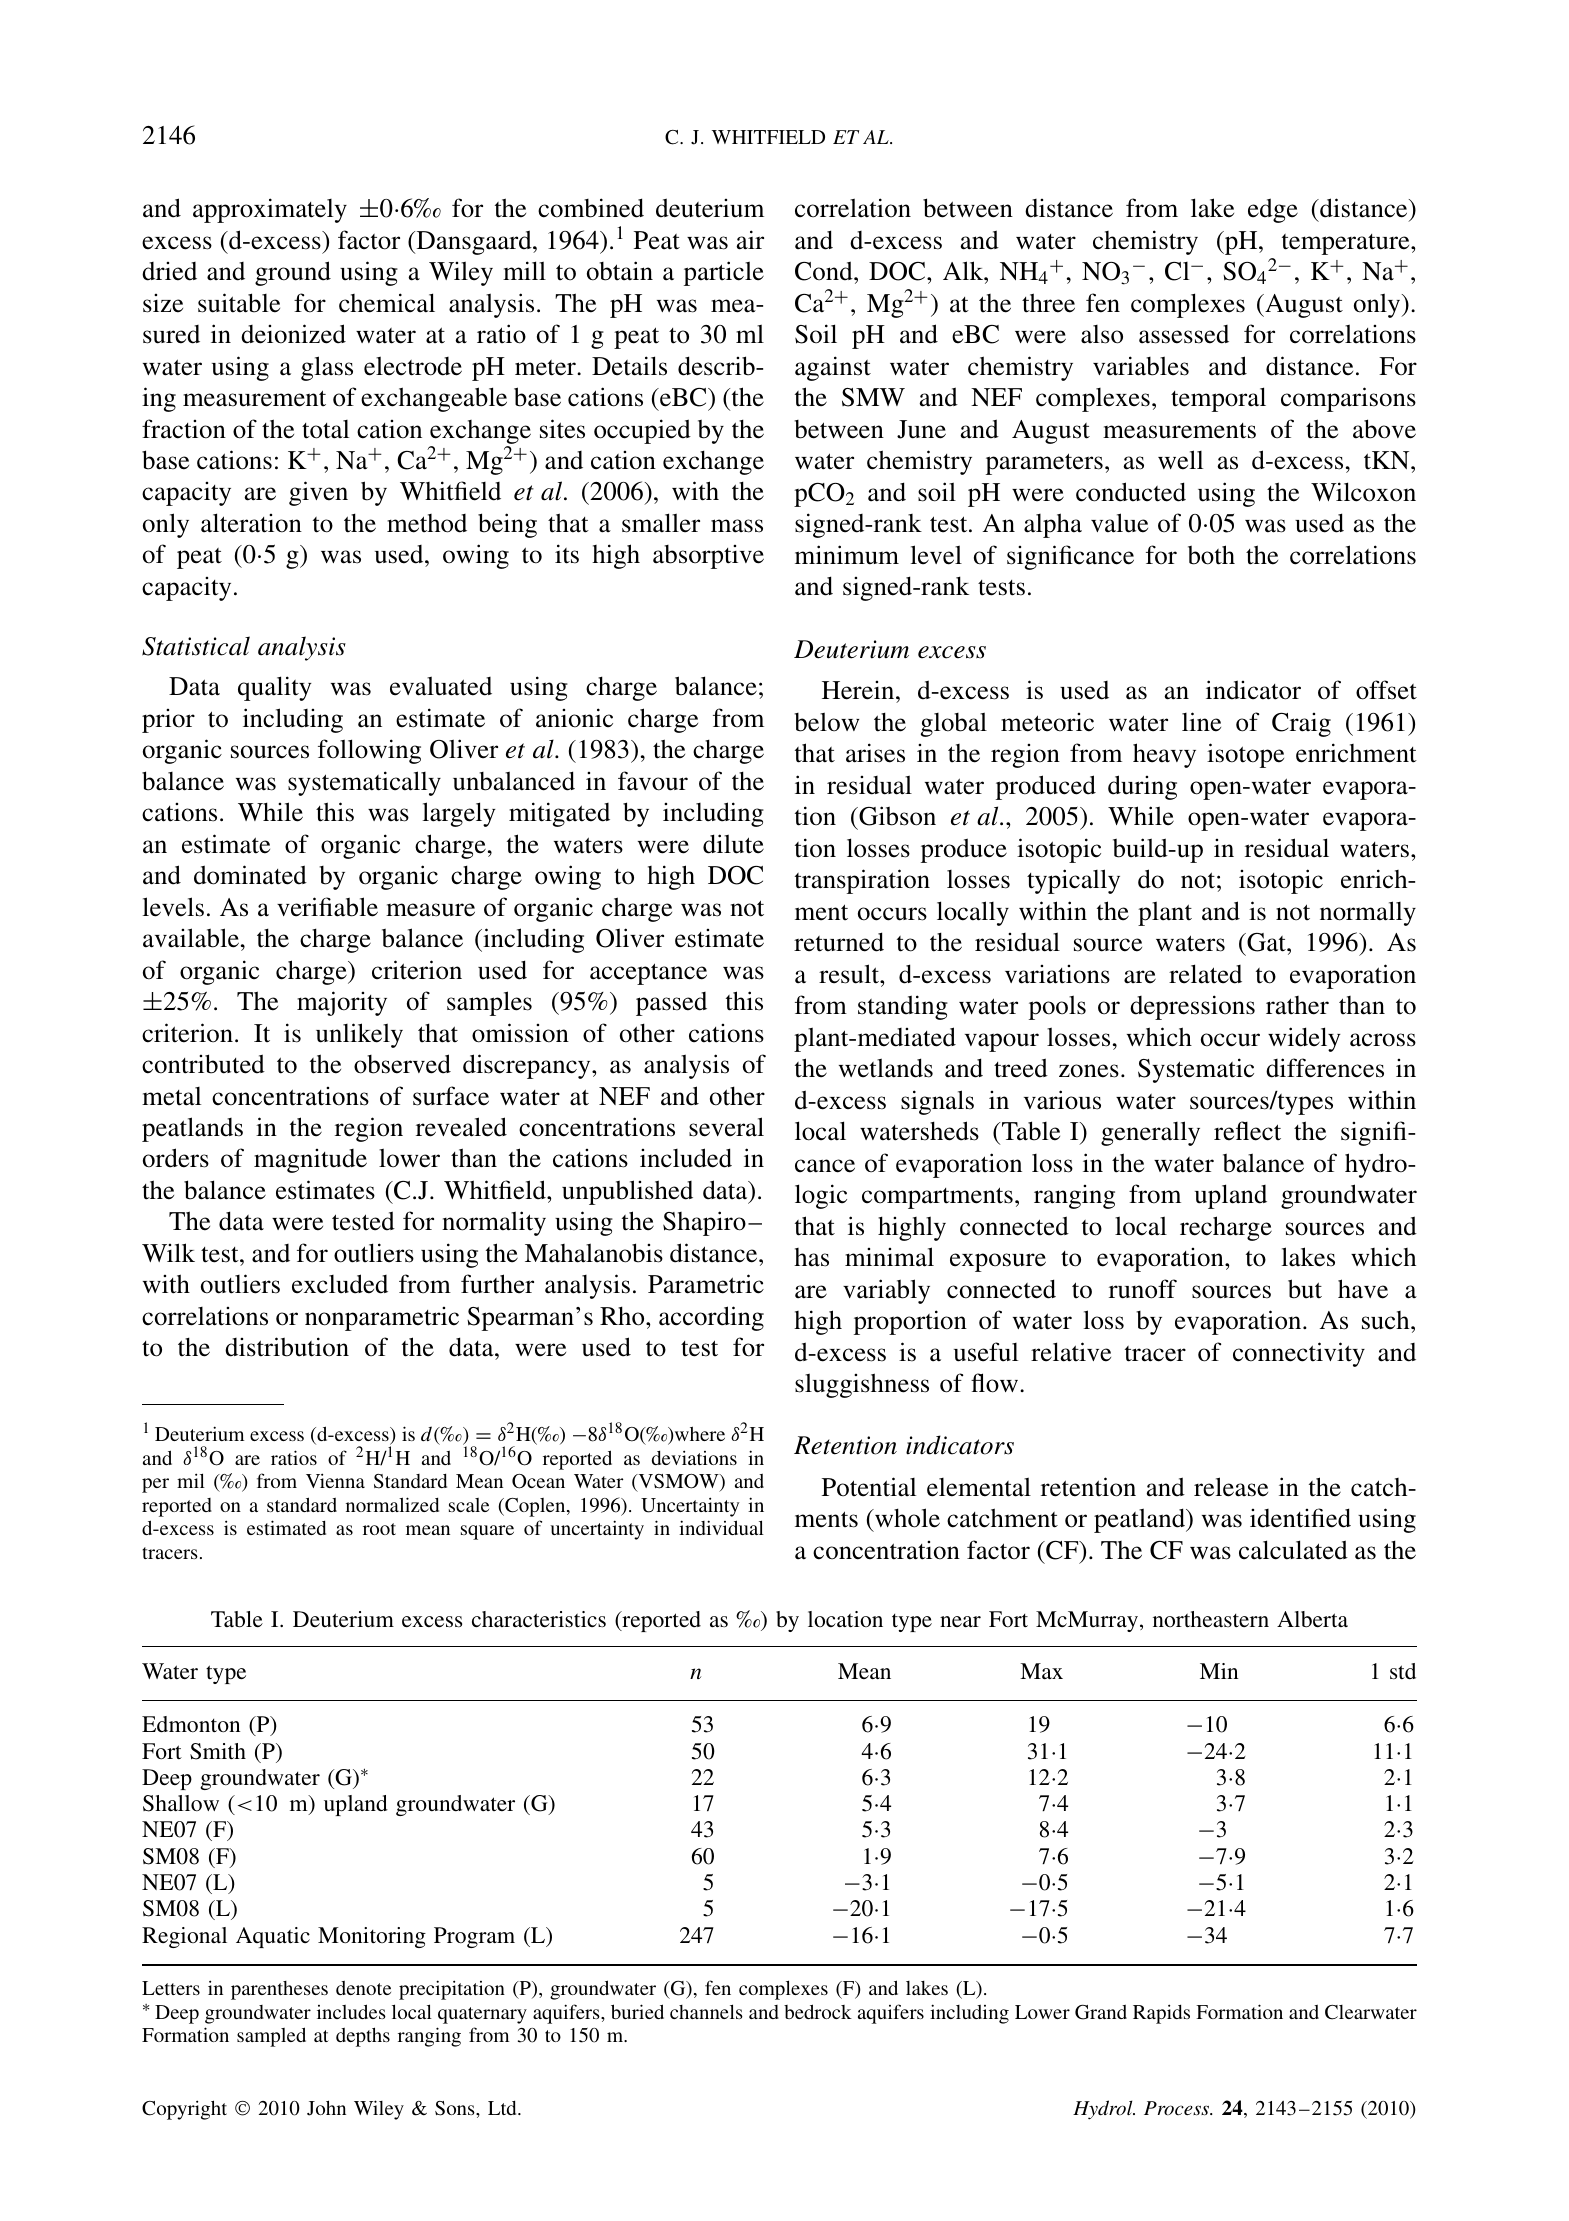 Image resolution: width=1569 pixels, height=2221 pixels. Describe the element at coordinates (750, 240) in the screenshot. I see `air` at that location.
